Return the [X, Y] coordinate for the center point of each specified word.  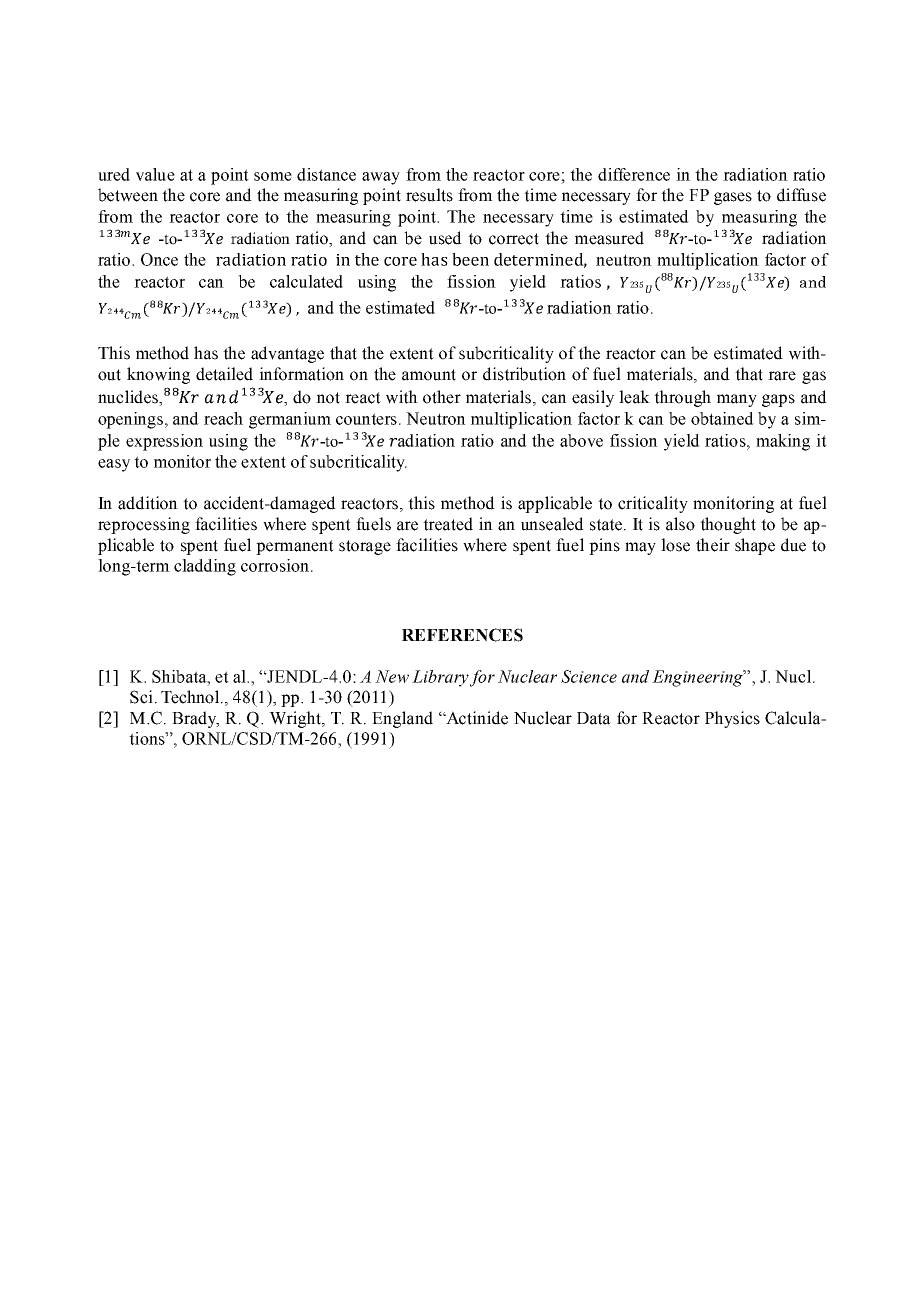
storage [365, 547]
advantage [287, 354]
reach [223, 418]
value [155, 174]
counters [366, 419]
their [713, 545]
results [429, 195]
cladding [205, 567]
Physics [732, 719]
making [783, 442]
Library [440, 678]
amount [429, 375]
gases [733, 198]
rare [782, 376]
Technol [191, 697]
